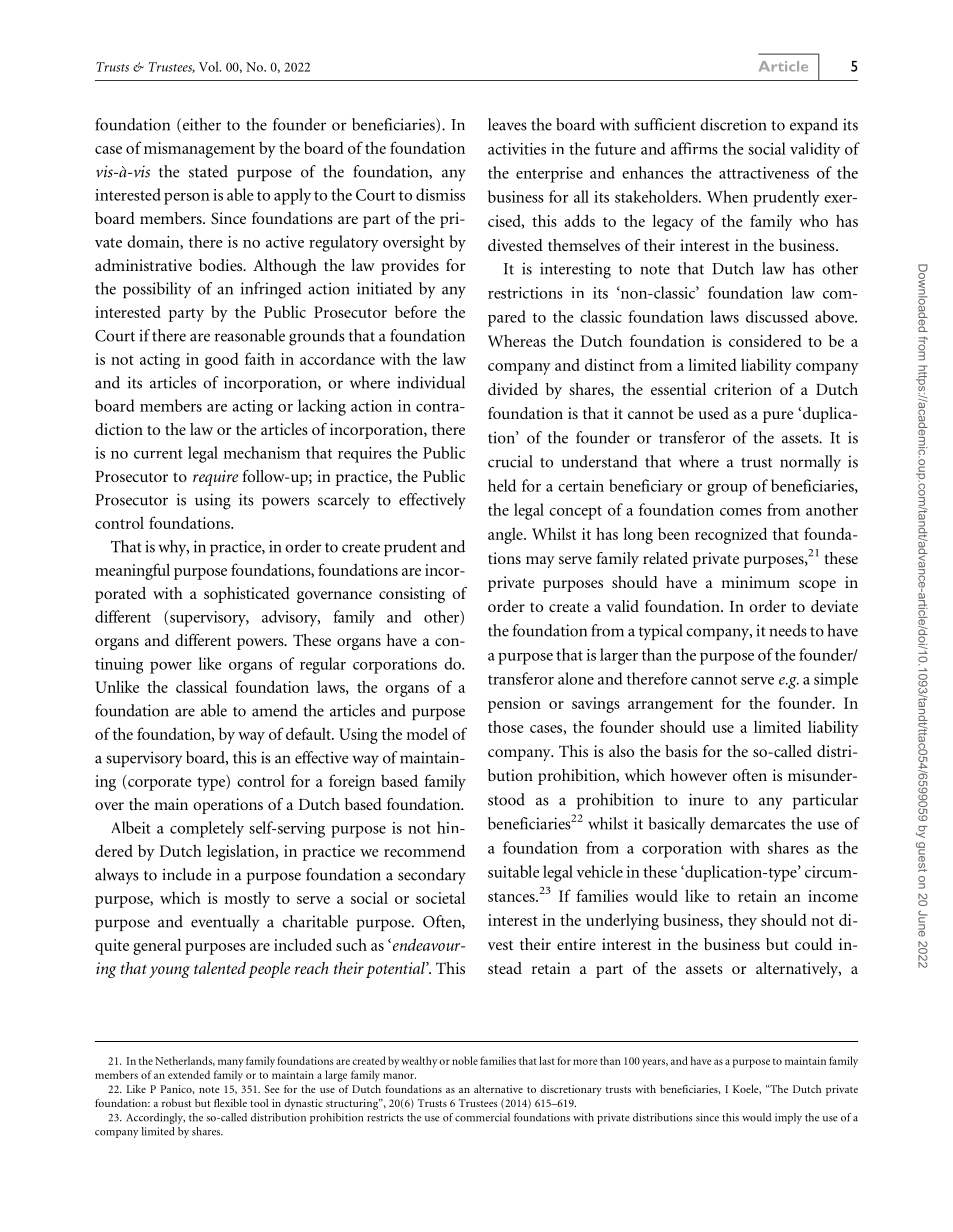 This document has width=953, height=1232. Describe the element at coordinates (507, 124) in the document. I see `leaves` at that location.
